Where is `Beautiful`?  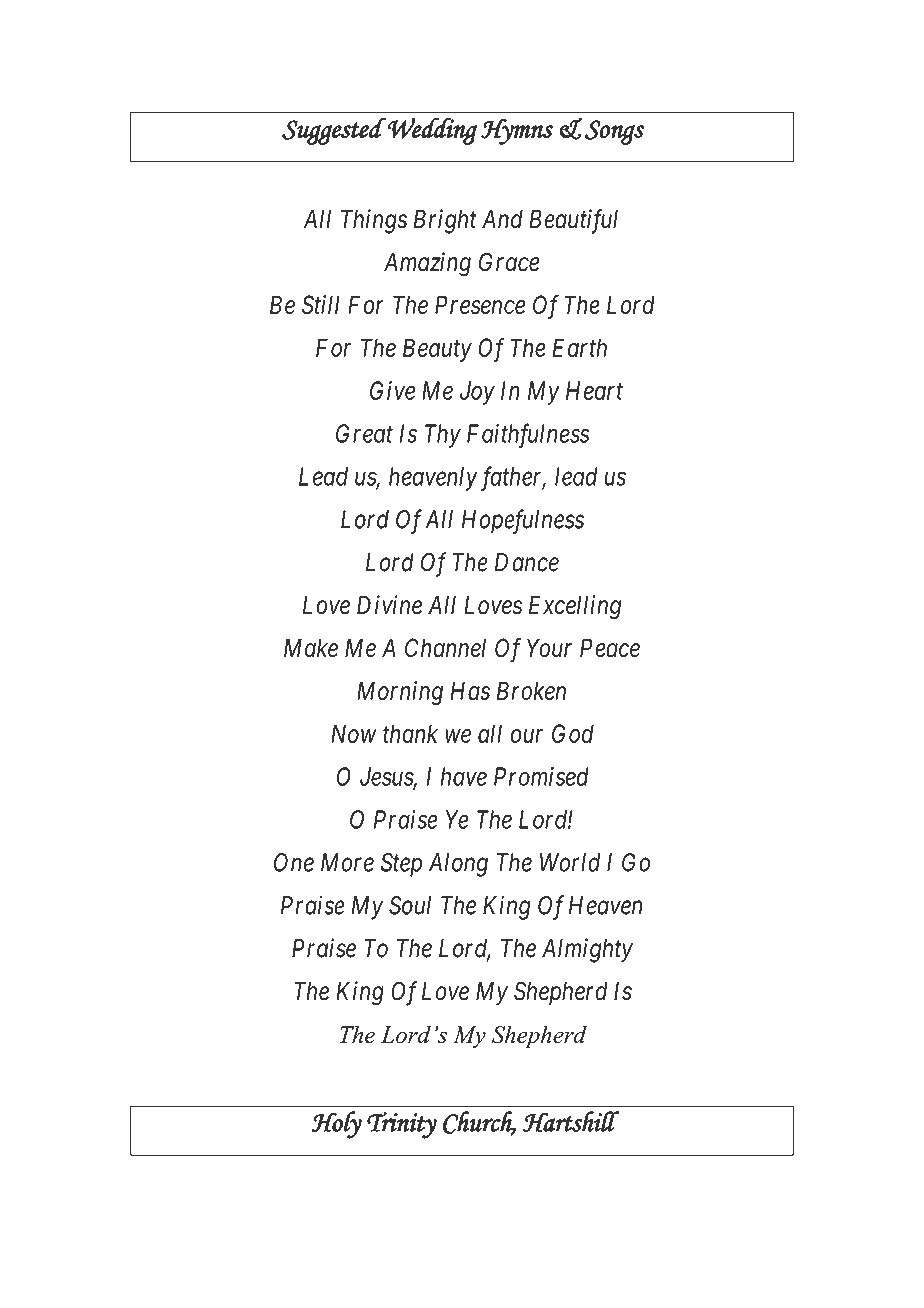 Beautiful is located at coordinates (573, 221).
